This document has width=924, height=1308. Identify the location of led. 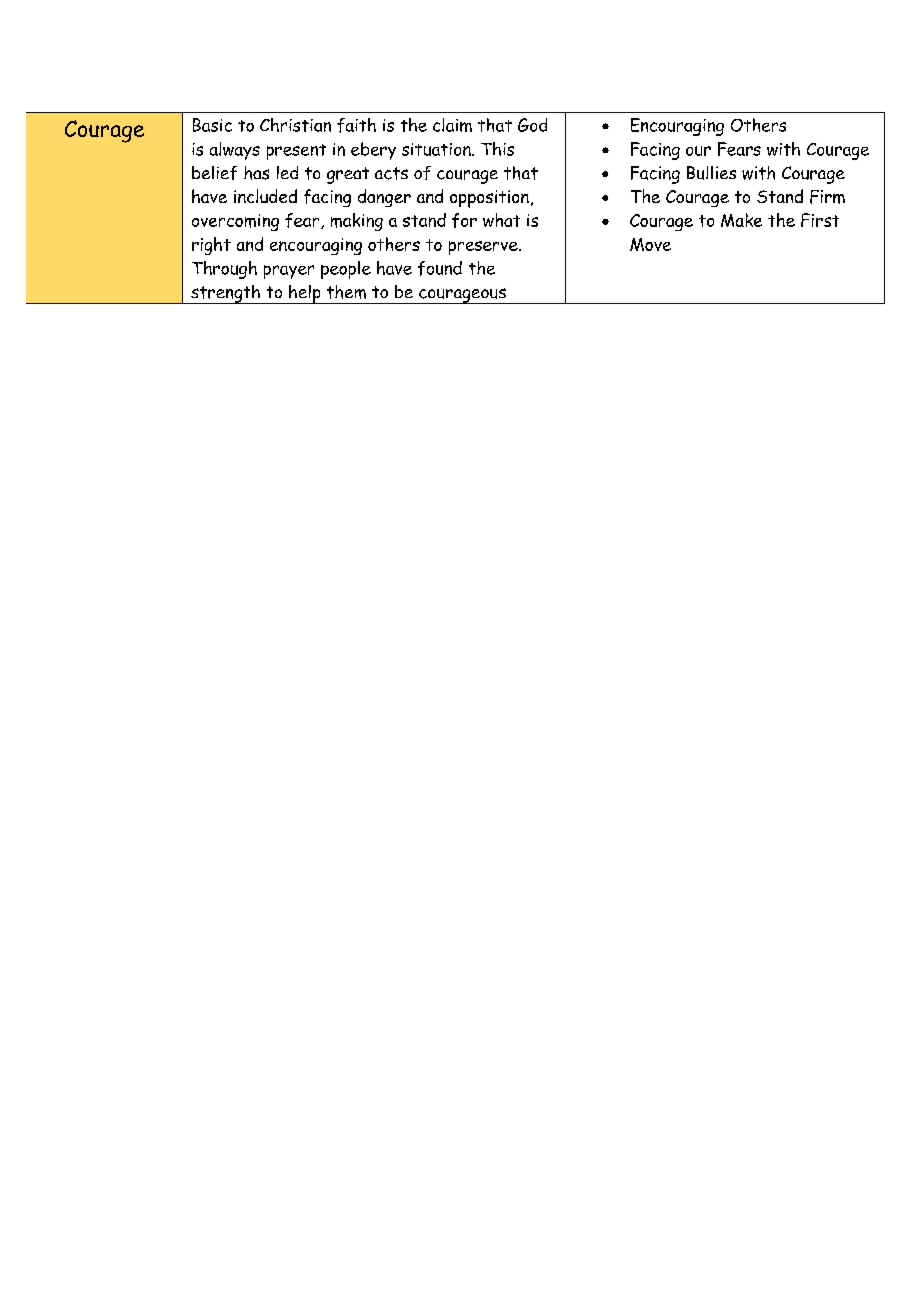
(287, 172).
